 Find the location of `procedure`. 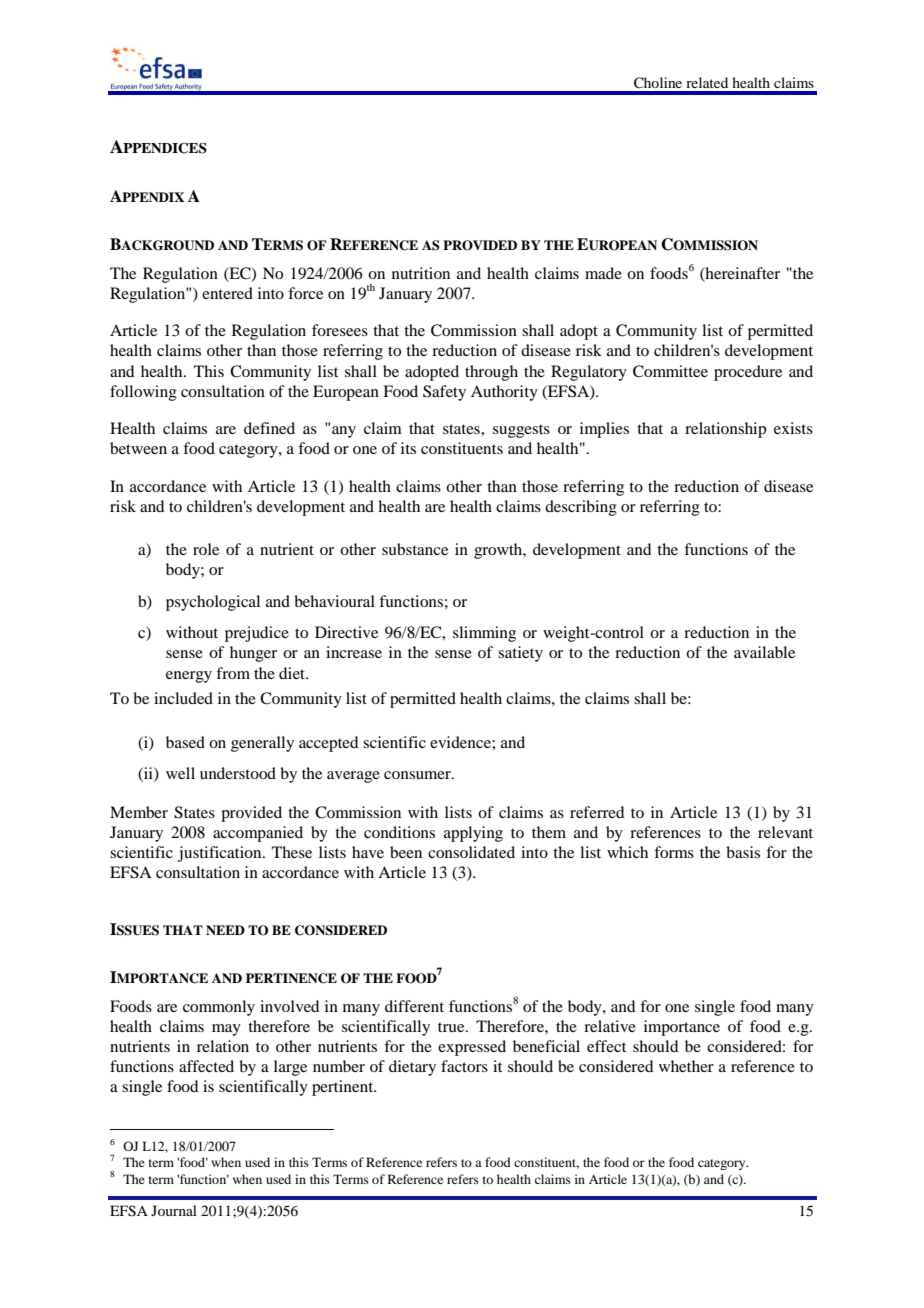

procedure is located at coordinates (748, 373).
